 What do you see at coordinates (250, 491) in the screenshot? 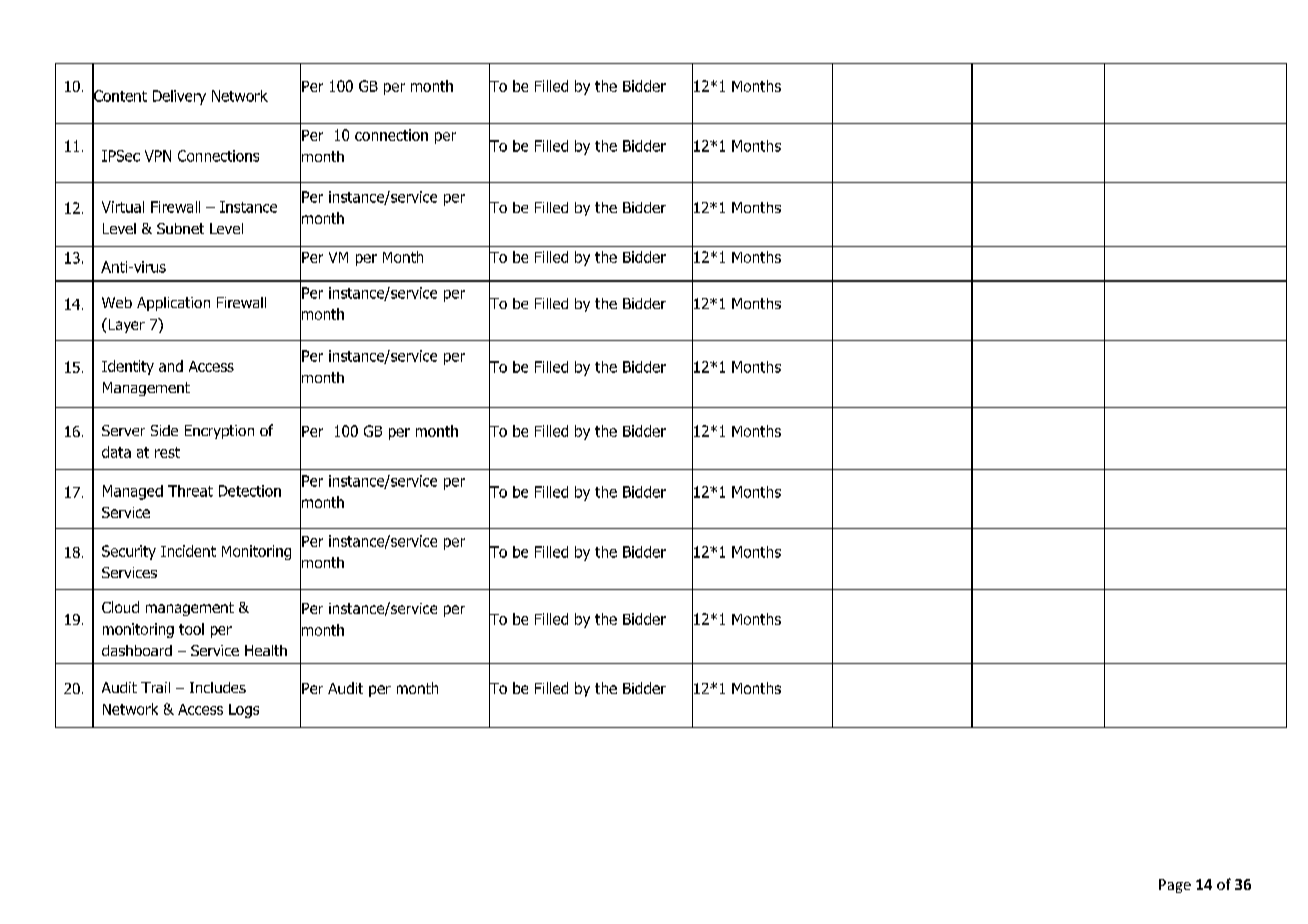
I see `Detection` at bounding box center [250, 491].
